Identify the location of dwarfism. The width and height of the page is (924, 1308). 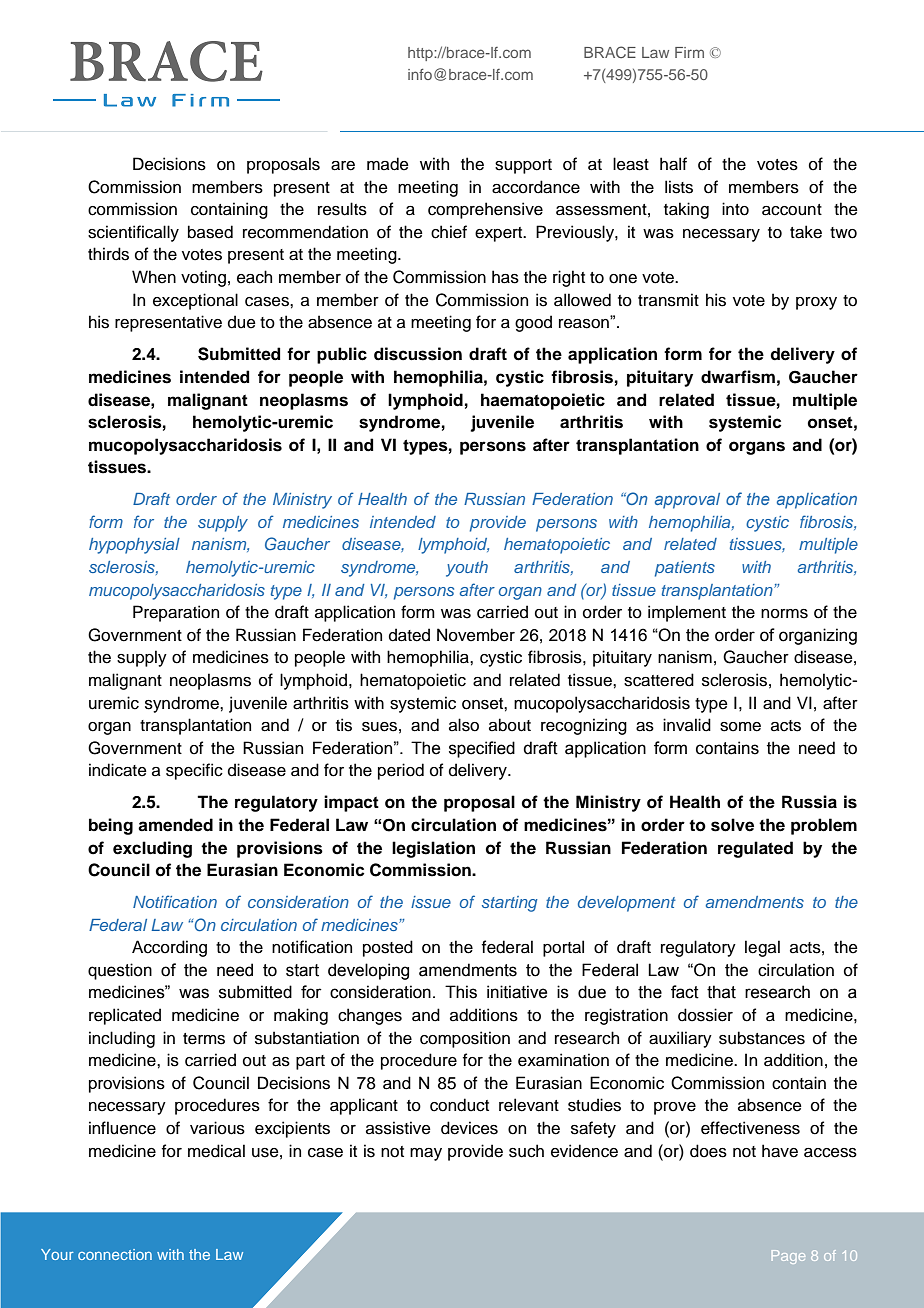
(738, 377).
